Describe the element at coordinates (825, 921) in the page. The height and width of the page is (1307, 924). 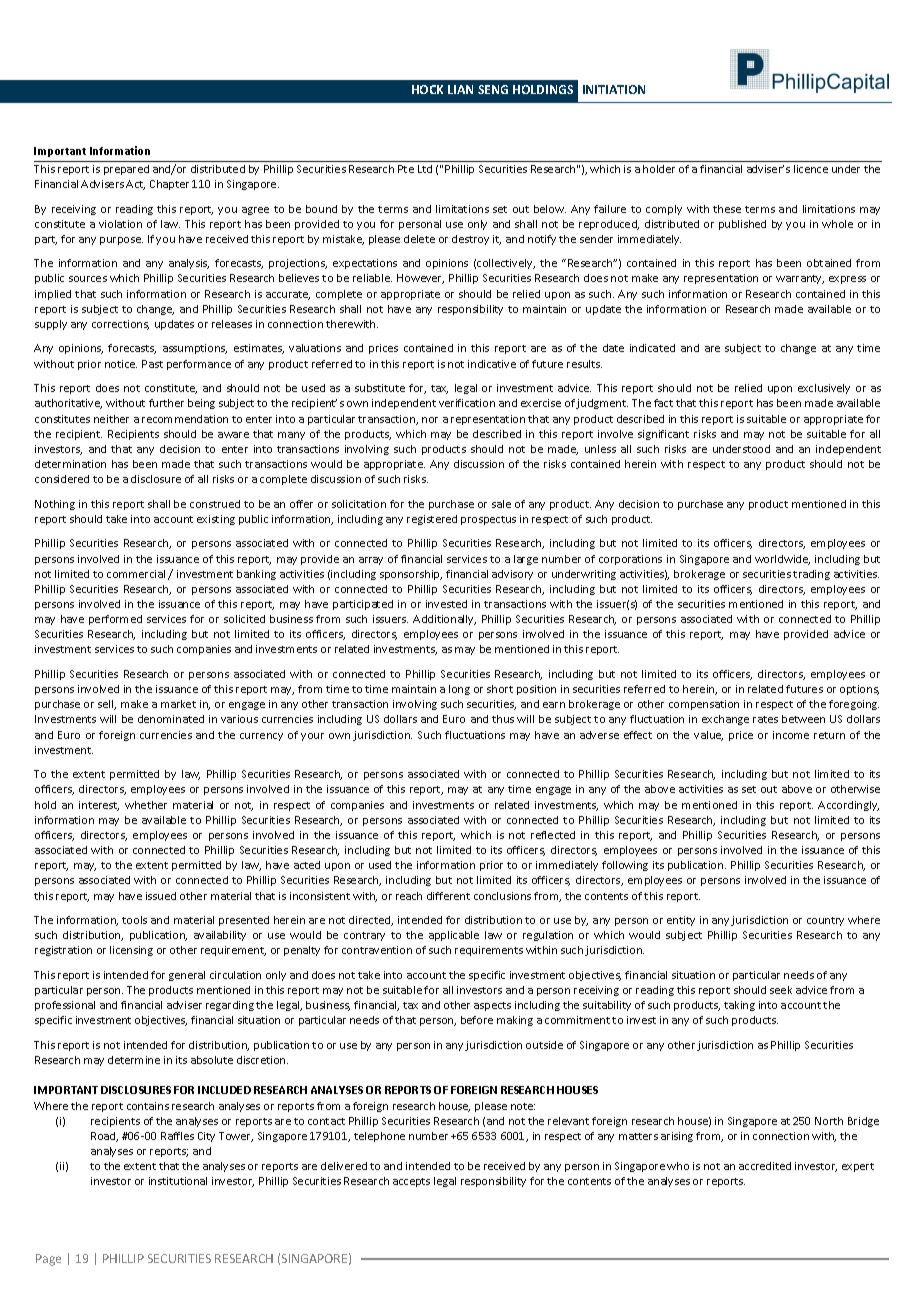
I see `country` at that location.
